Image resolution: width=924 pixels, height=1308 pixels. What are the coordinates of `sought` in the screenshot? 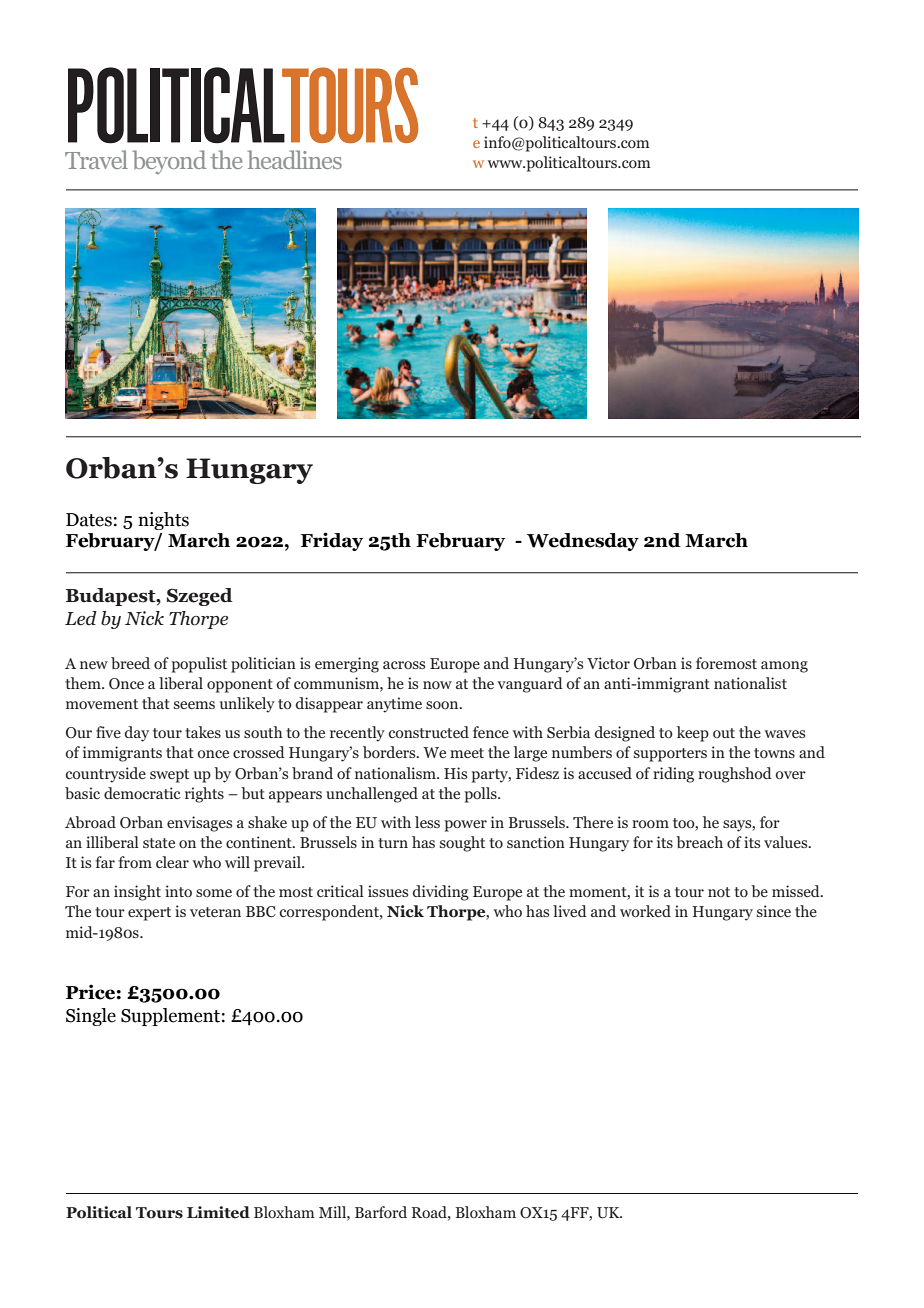 It's located at (462, 844).
